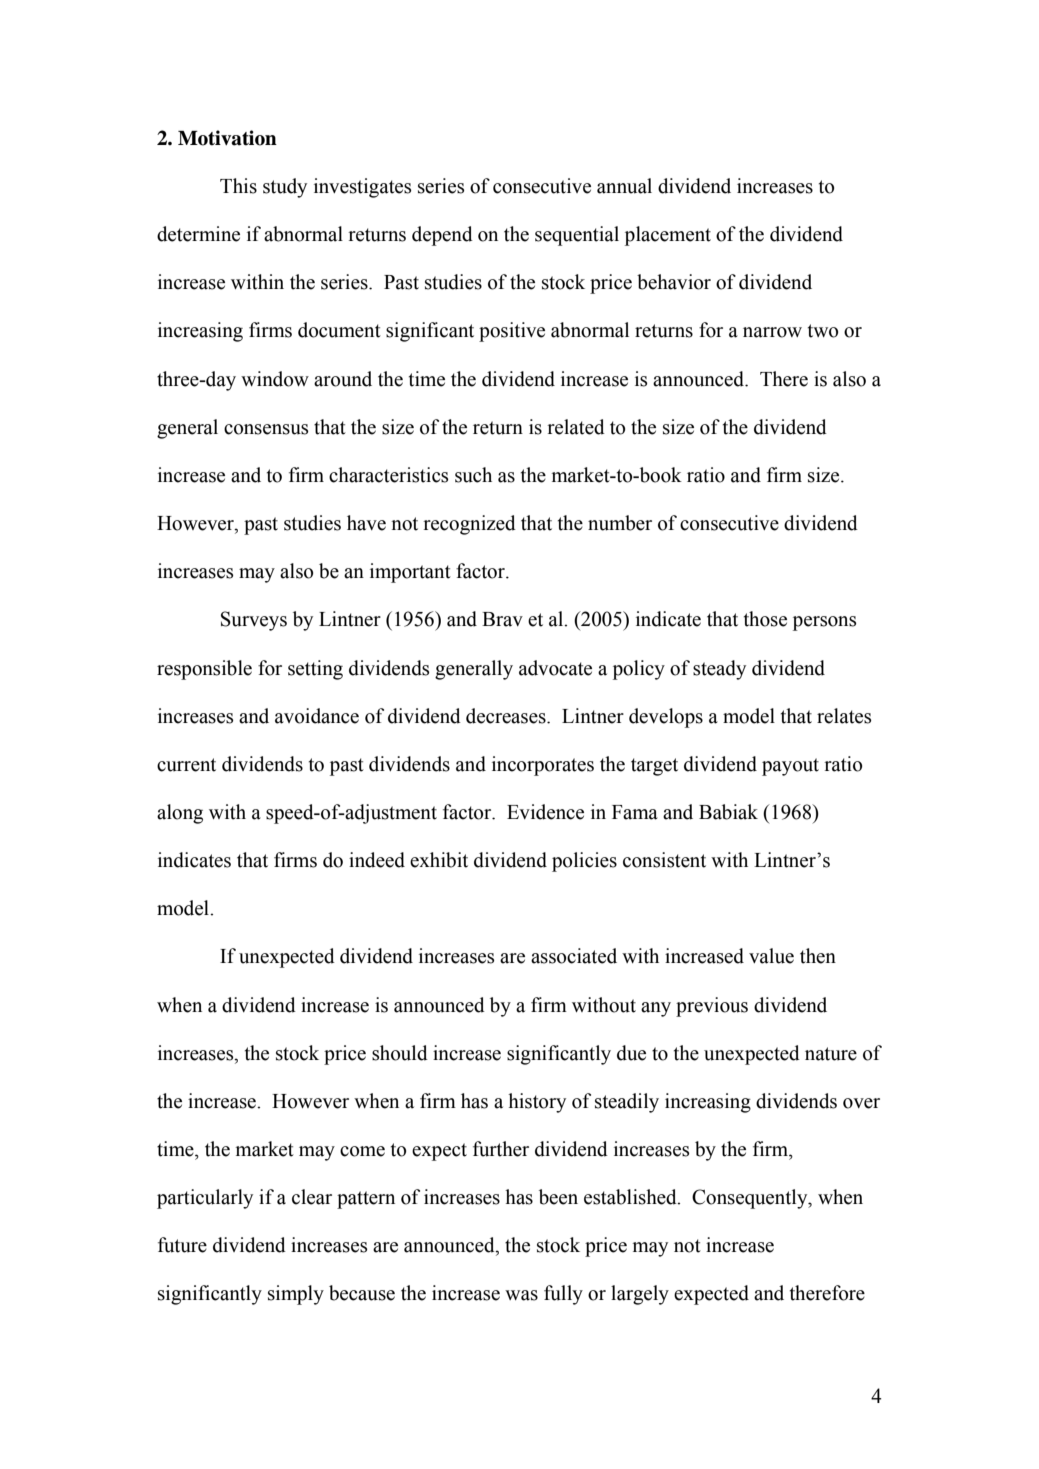  I want to click on related, so click(576, 427).
